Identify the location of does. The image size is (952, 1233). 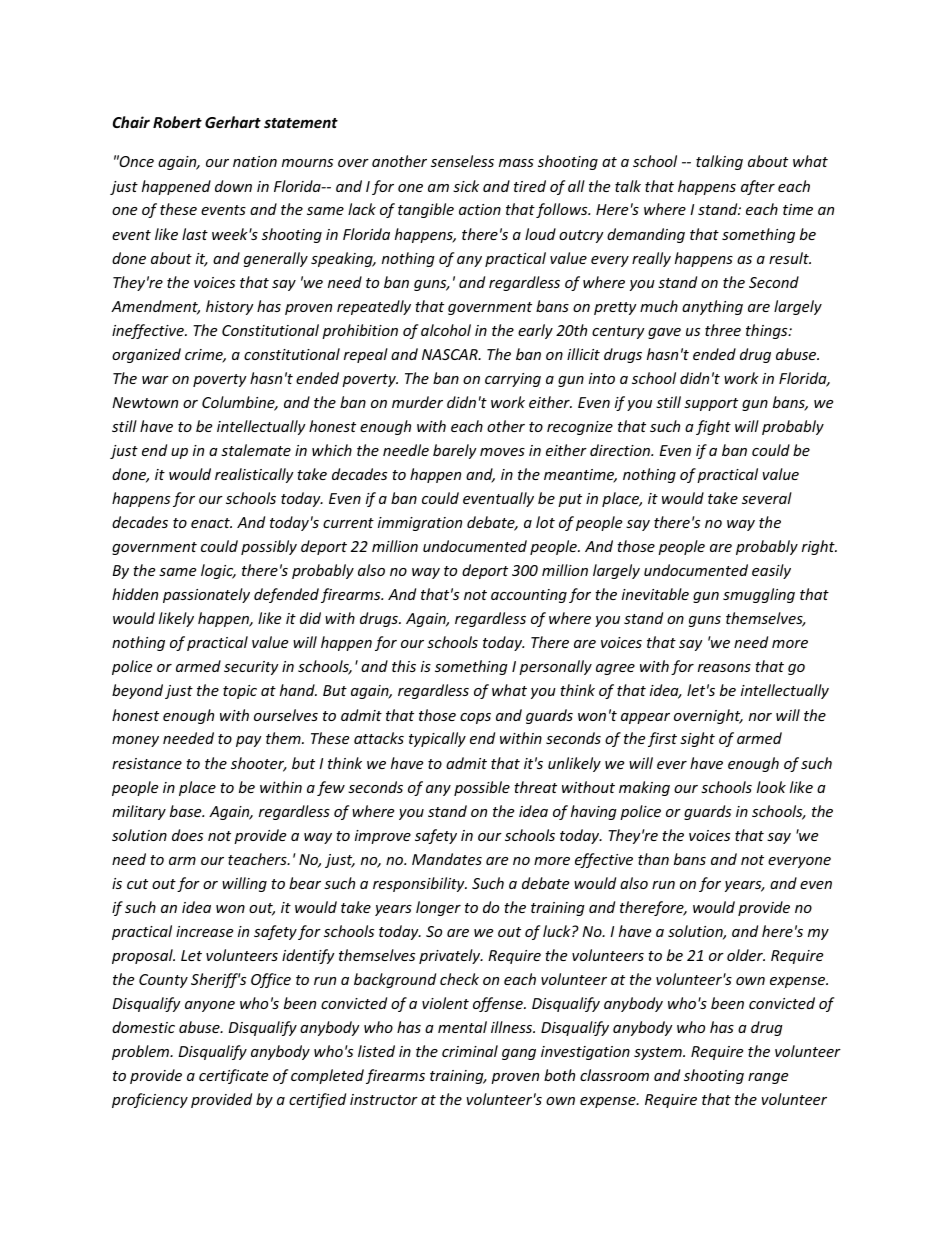
(187, 835).
